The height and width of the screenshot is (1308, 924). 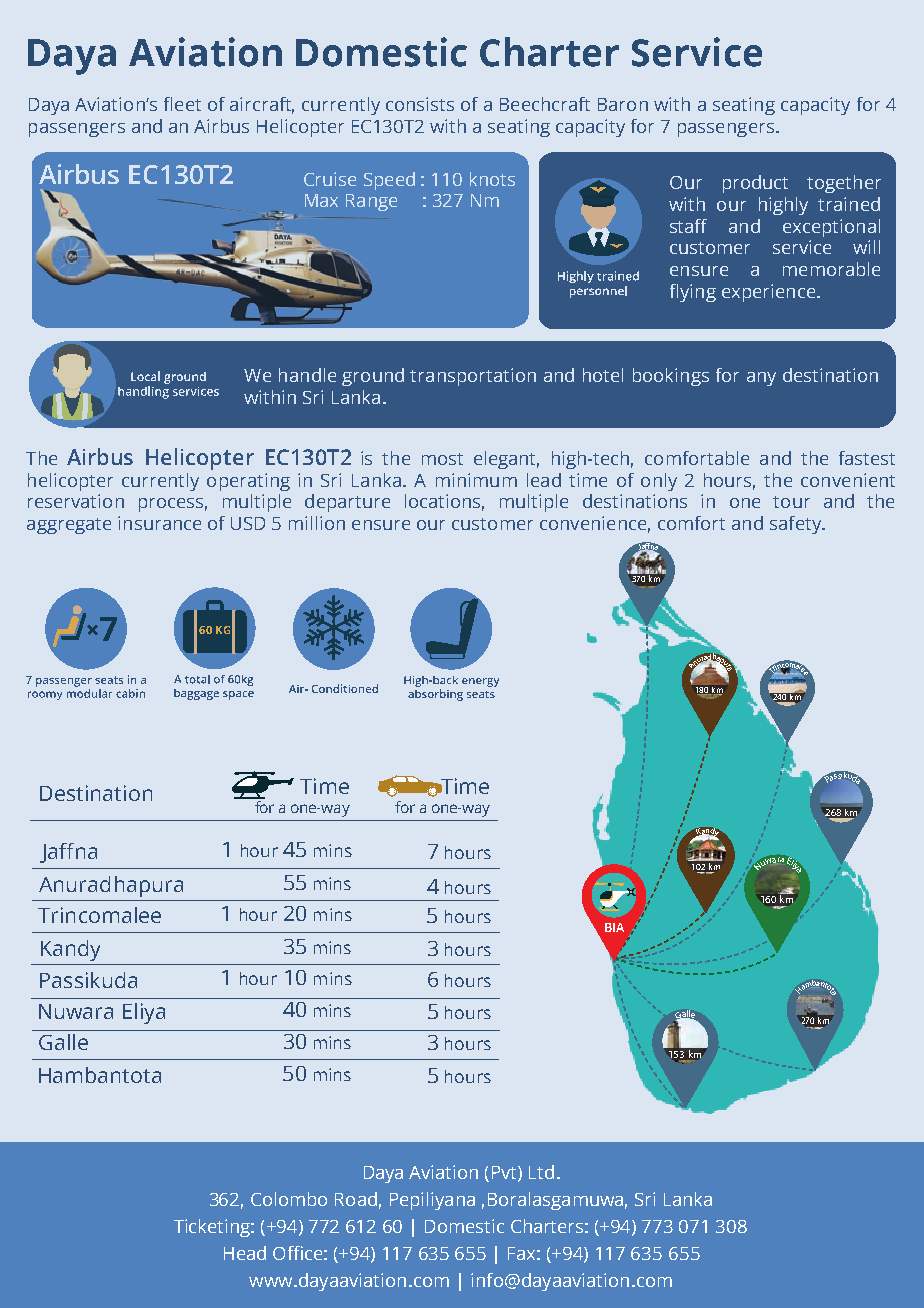 What do you see at coordinates (245, 1253) in the screenshot?
I see `Head` at bounding box center [245, 1253].
